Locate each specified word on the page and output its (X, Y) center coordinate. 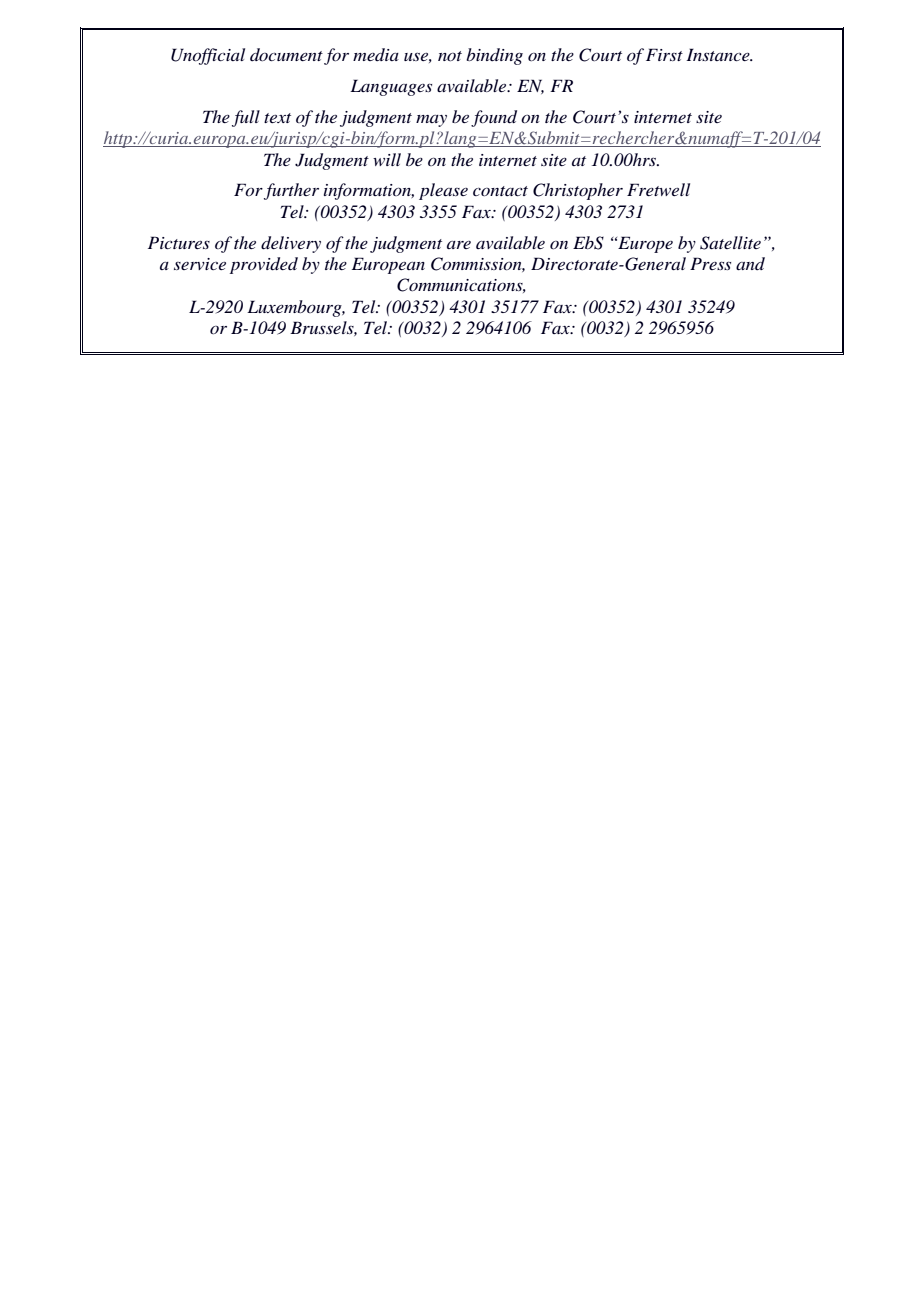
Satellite (730, 243)
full (246, 118)
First (664, 54)
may (431, 121)
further (291, 191)
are (459, 245)
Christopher (578, 191)
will (387, 159)
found (494, 118)
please (443, 191)
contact (500, 191)
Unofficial (208, 56)
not (450, 56)
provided (264, 265)
